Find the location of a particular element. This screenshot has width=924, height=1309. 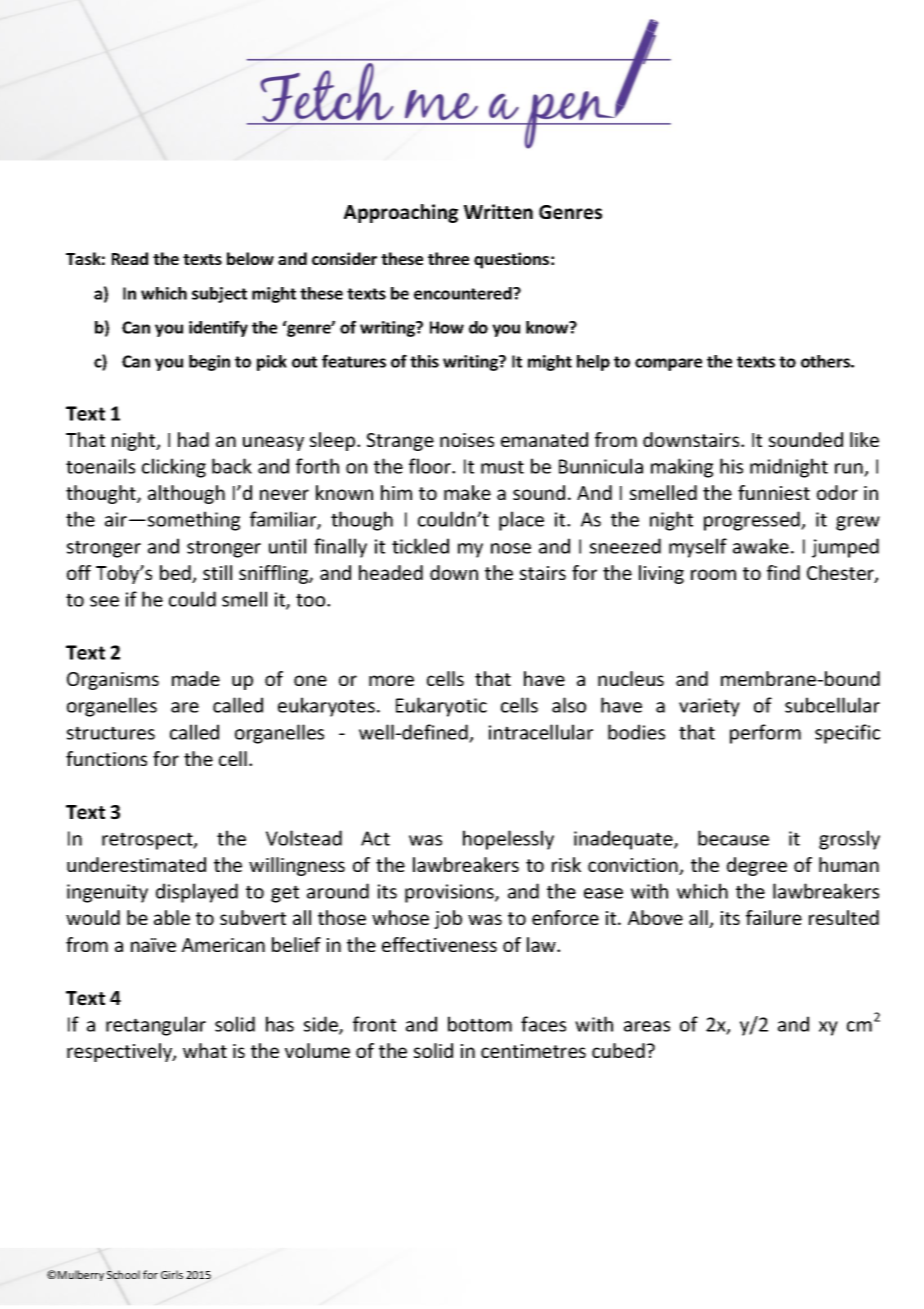

Read is located at coordinates (130, 258).
